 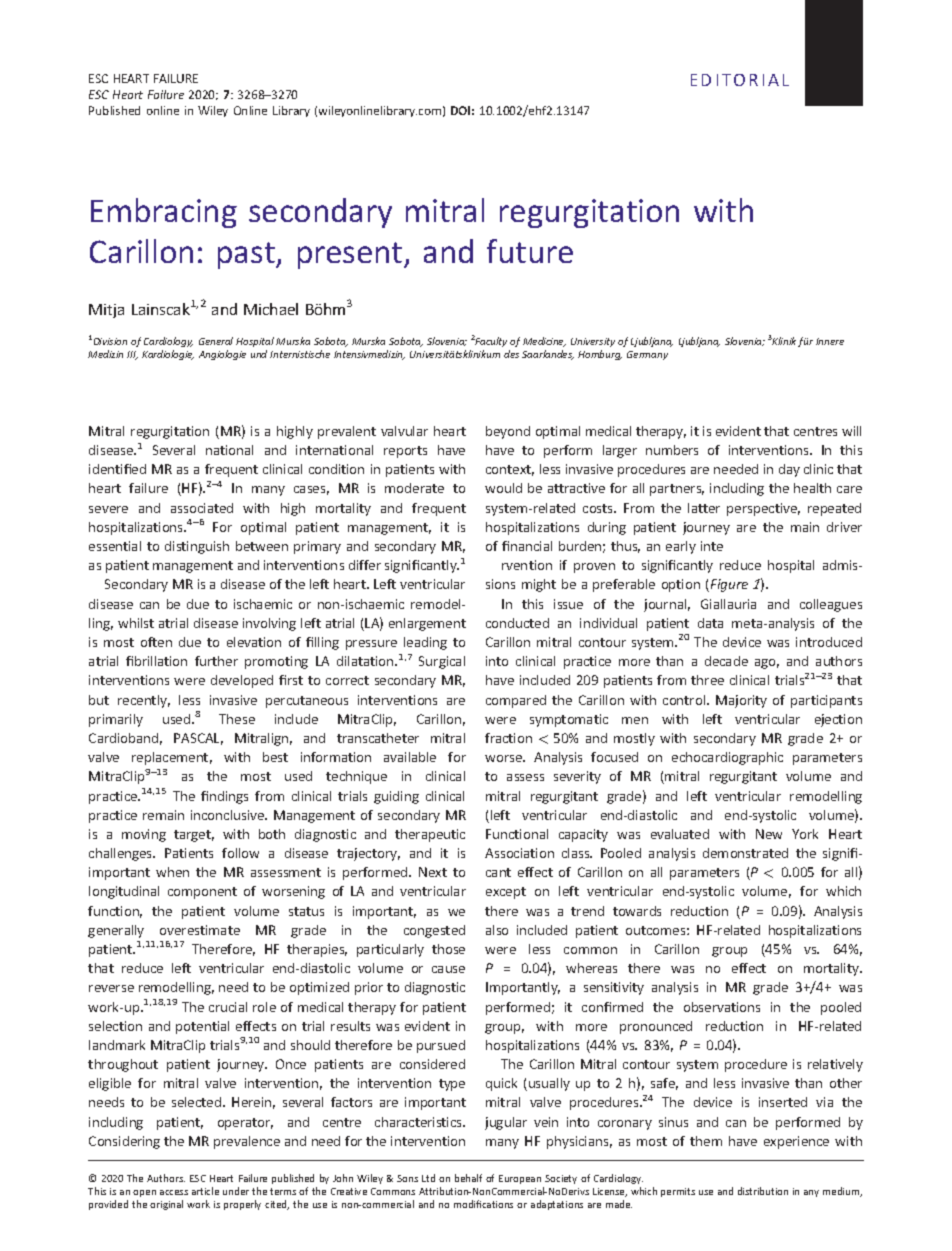 What do you see at coordinates (229, 815) in the image?
I see `inconclusive` at bounding box center [229, 815].
